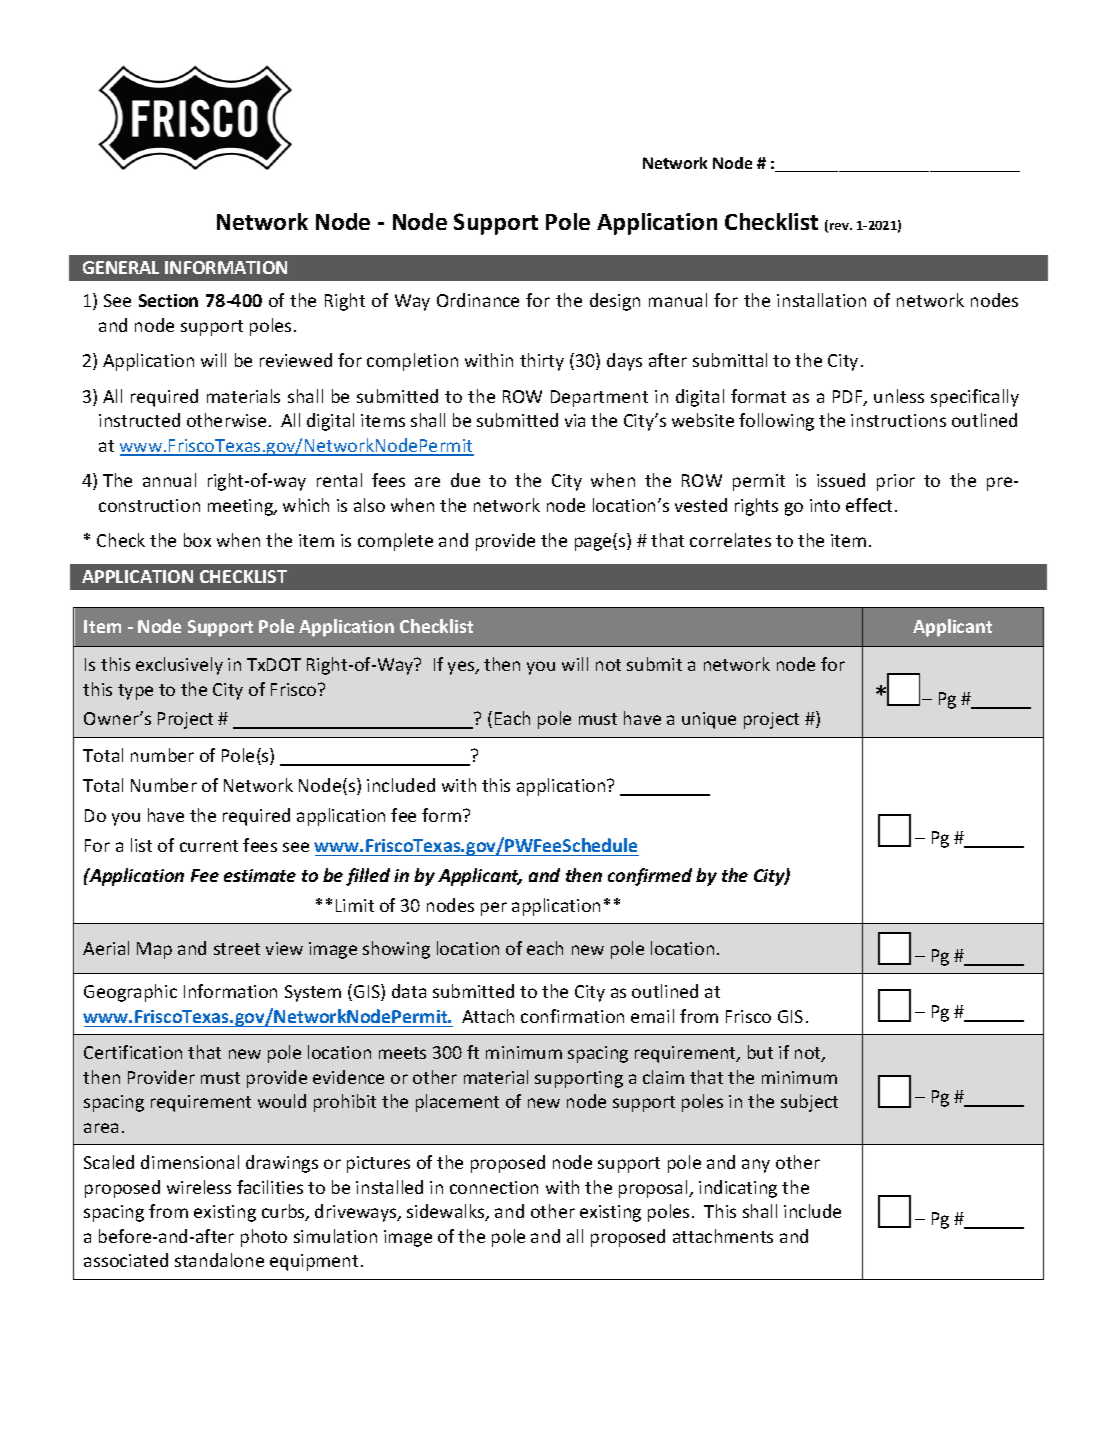 The height and width of the page is (1447, 1118). What do you see at coordinates (572, 1016) in the page?
I see `confirmation` at bounding box center [572, 1016].
